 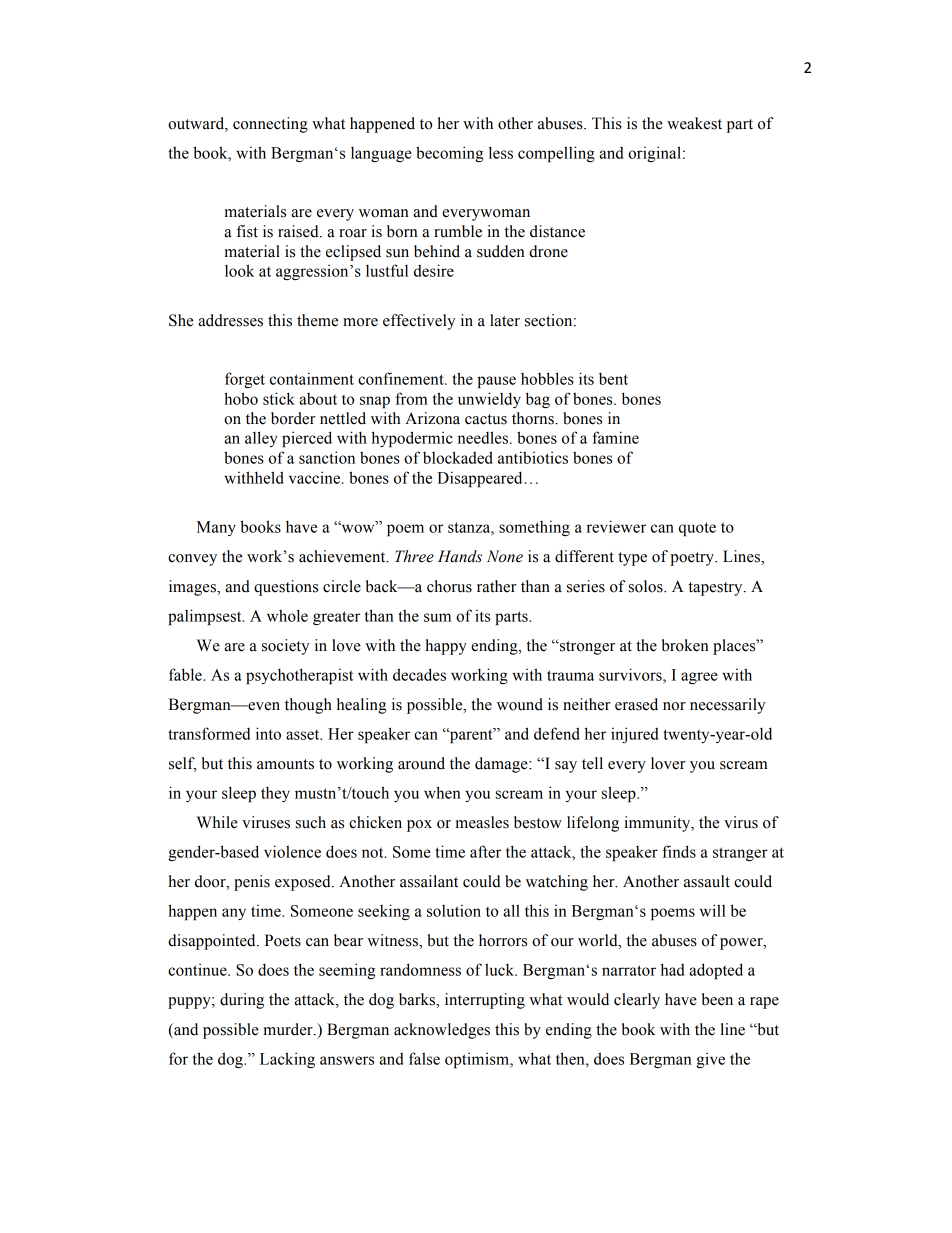 What do you see at coordinates (710, 1060) in the image?
I see `give` at bounding box center [710, 1060].
